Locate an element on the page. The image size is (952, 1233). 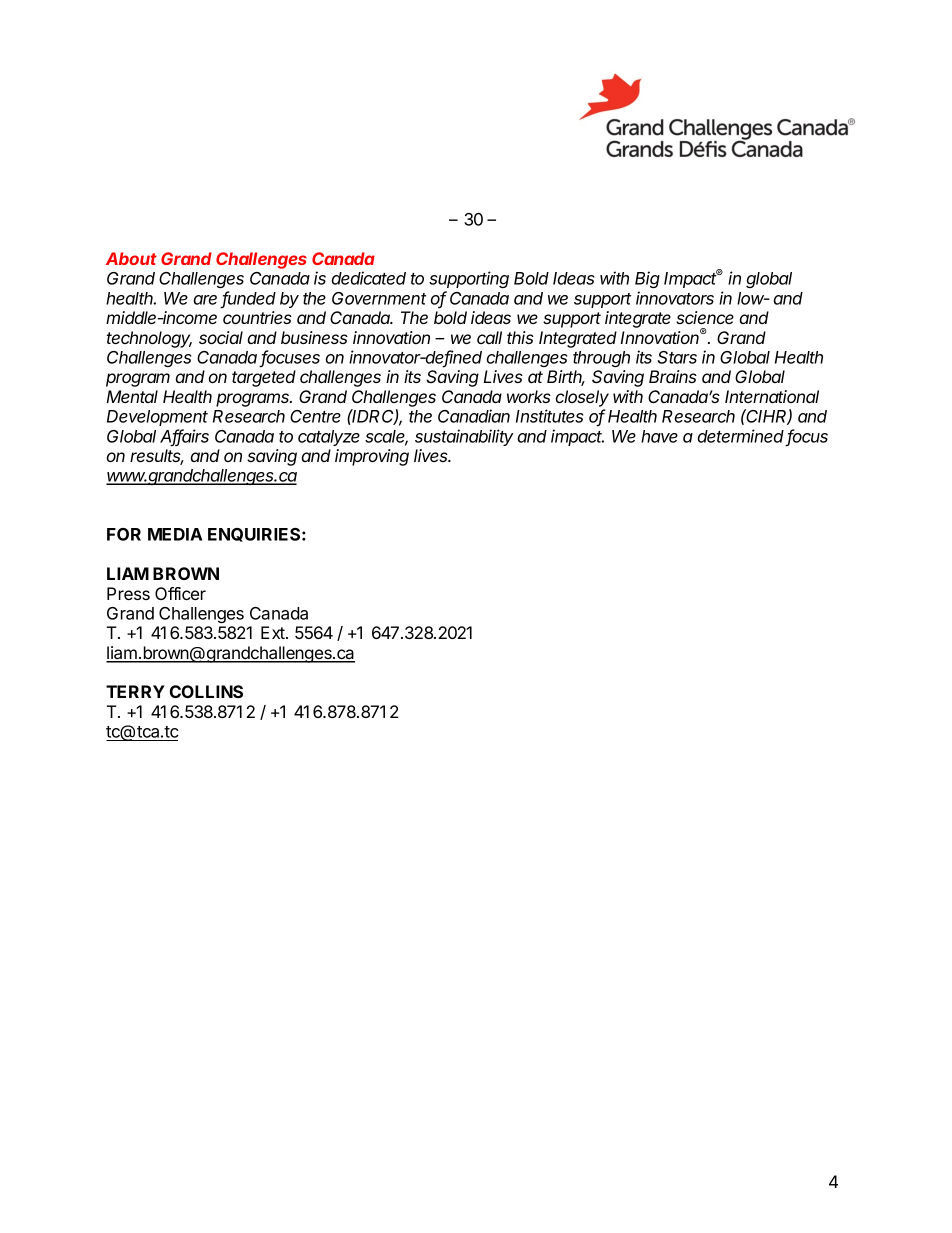
About is located at coordinates (131, 258).
